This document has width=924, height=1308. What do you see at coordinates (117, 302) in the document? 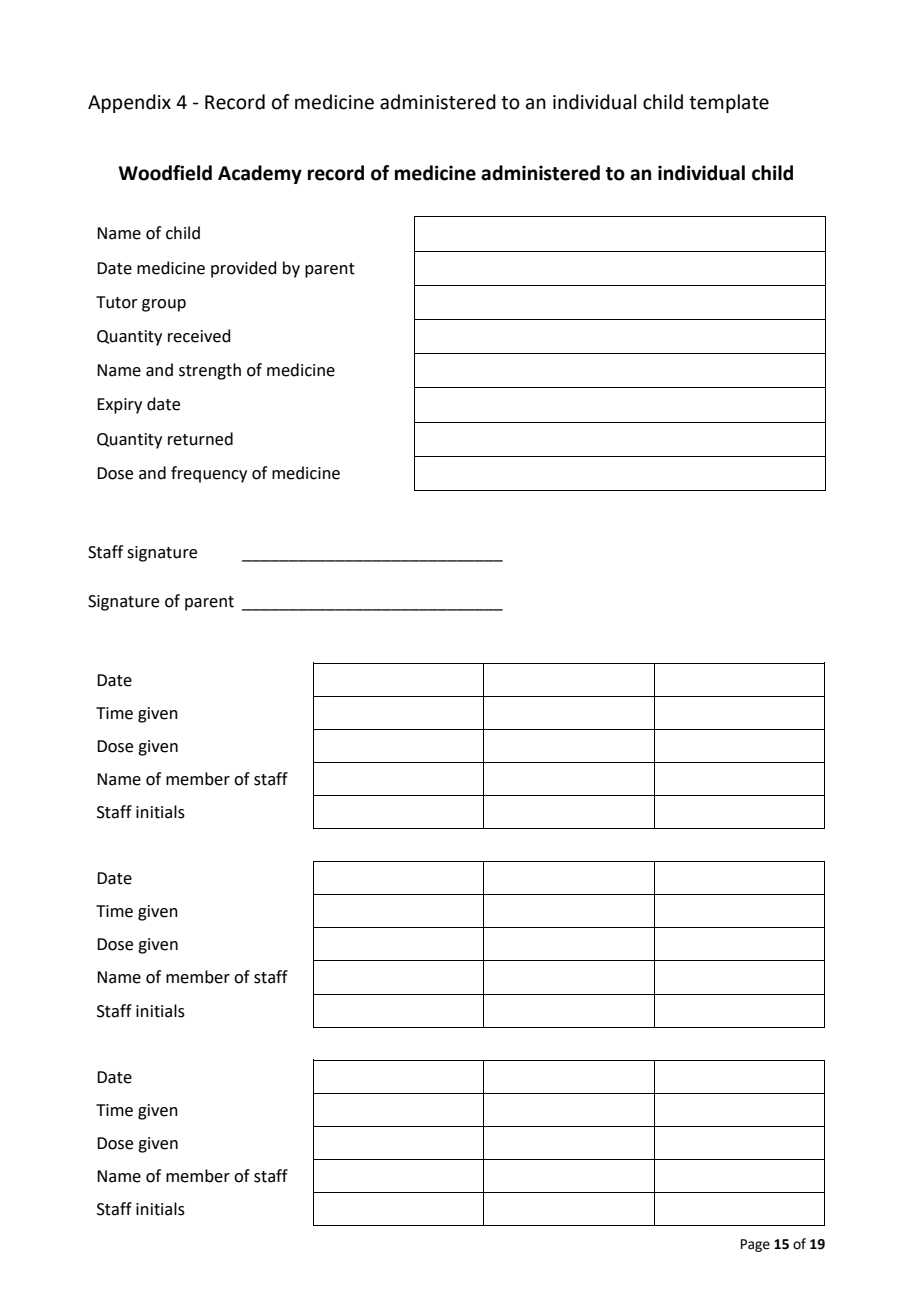
I see `Tutor` at bounding box center [117, 302].
